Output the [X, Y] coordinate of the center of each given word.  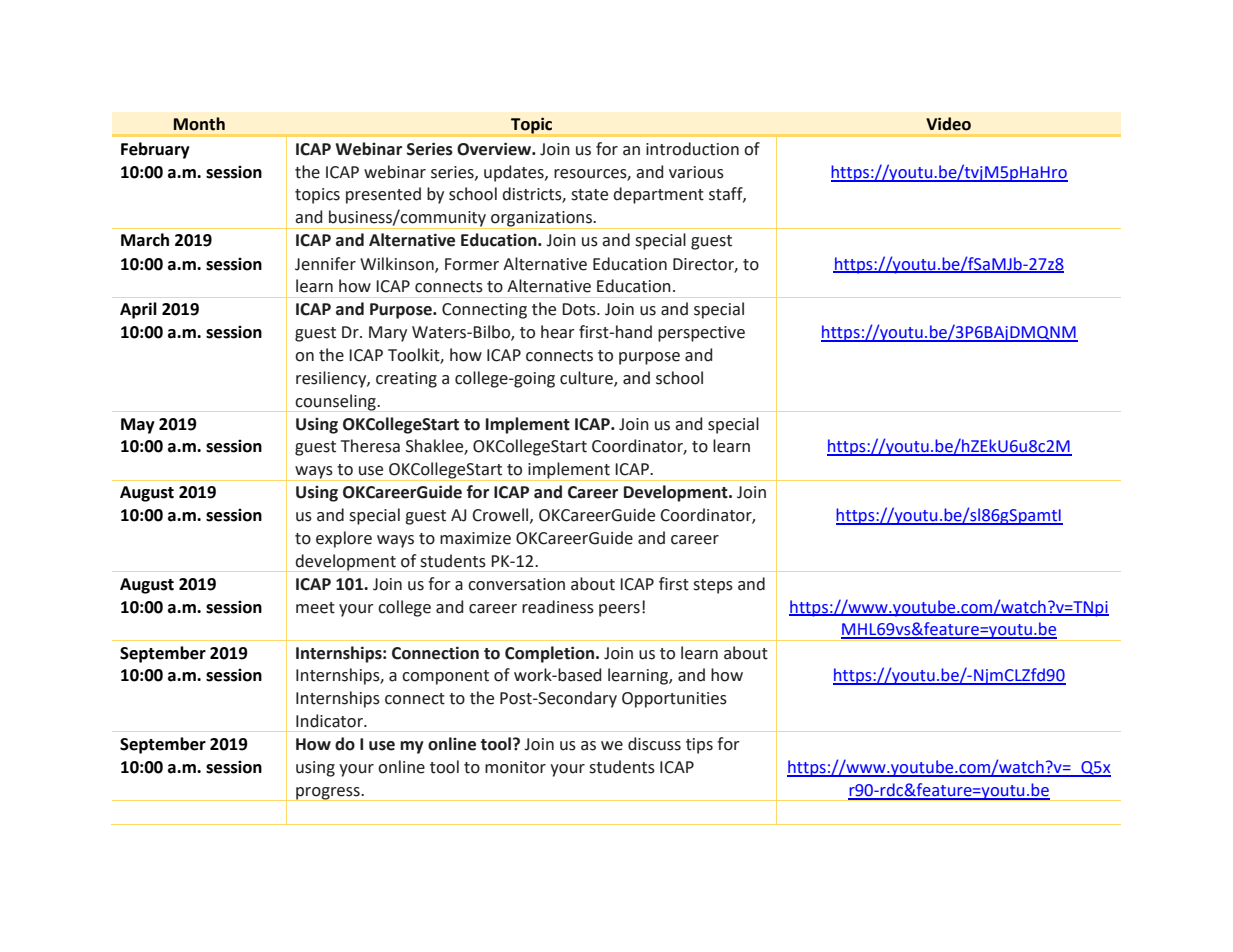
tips [699, 746]
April [138, 310]
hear [558, 332]
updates [515, 173]
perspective [701, 334]
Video [948, 124]
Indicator [330, 721]
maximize [475, 538]
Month [199, 124]
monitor [515, 767]
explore [344, 539]
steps [713, 586]
